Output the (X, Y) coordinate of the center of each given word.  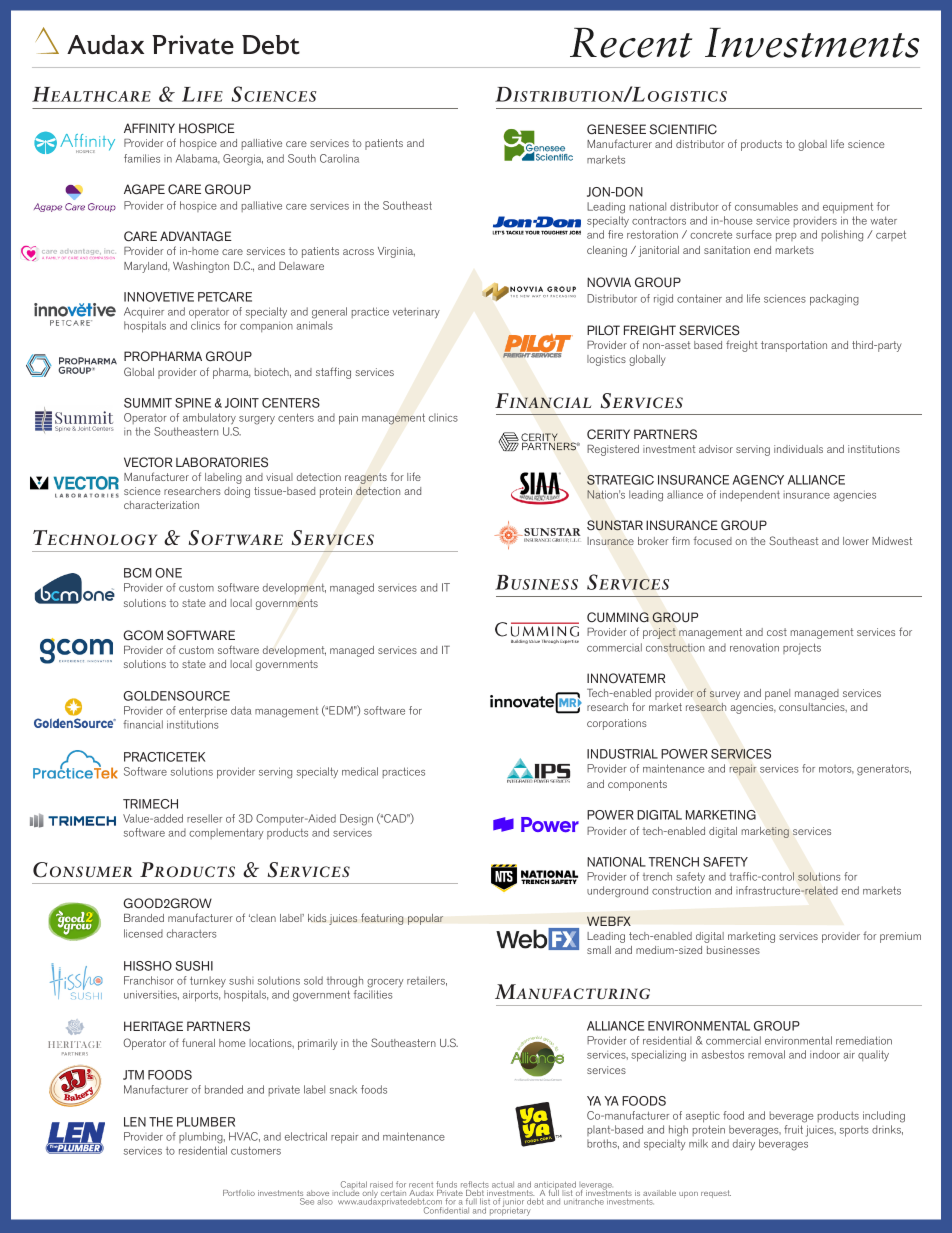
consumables (766, 206)
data (241, 710)
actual (503, 1184)
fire (615, 234)
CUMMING (618, 617)
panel (777, 694)
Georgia (243, 160)
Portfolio (239, 1192)
